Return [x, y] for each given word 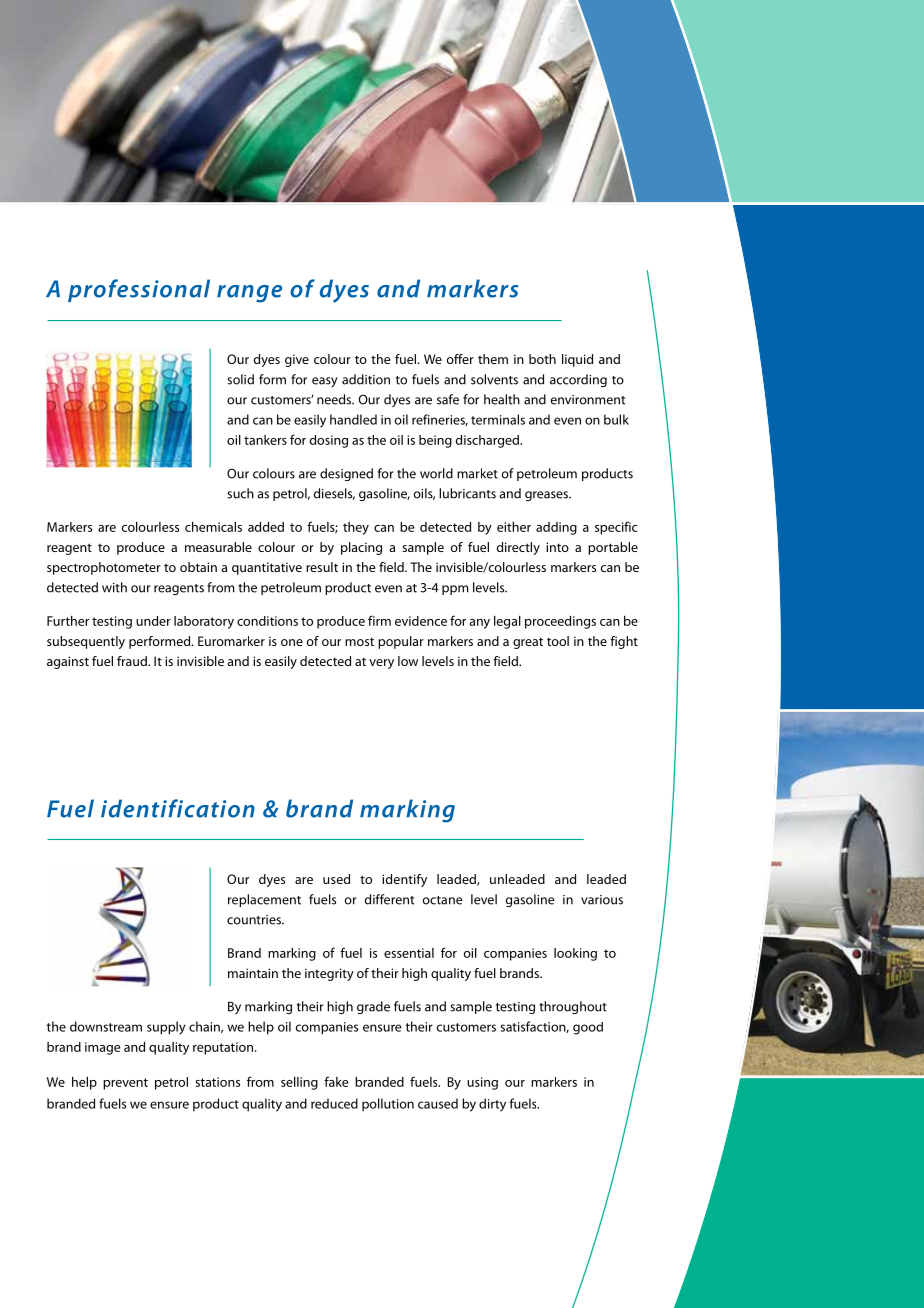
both [542, 359]
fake [336, 1081]
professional [139, 290]
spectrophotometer [104, 568]
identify [404, 880]
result [322, 567]
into [557, 547]
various [602, 900]
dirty [492, 1105]
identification [178, 808]
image [102, 1048]
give [297, 360]
